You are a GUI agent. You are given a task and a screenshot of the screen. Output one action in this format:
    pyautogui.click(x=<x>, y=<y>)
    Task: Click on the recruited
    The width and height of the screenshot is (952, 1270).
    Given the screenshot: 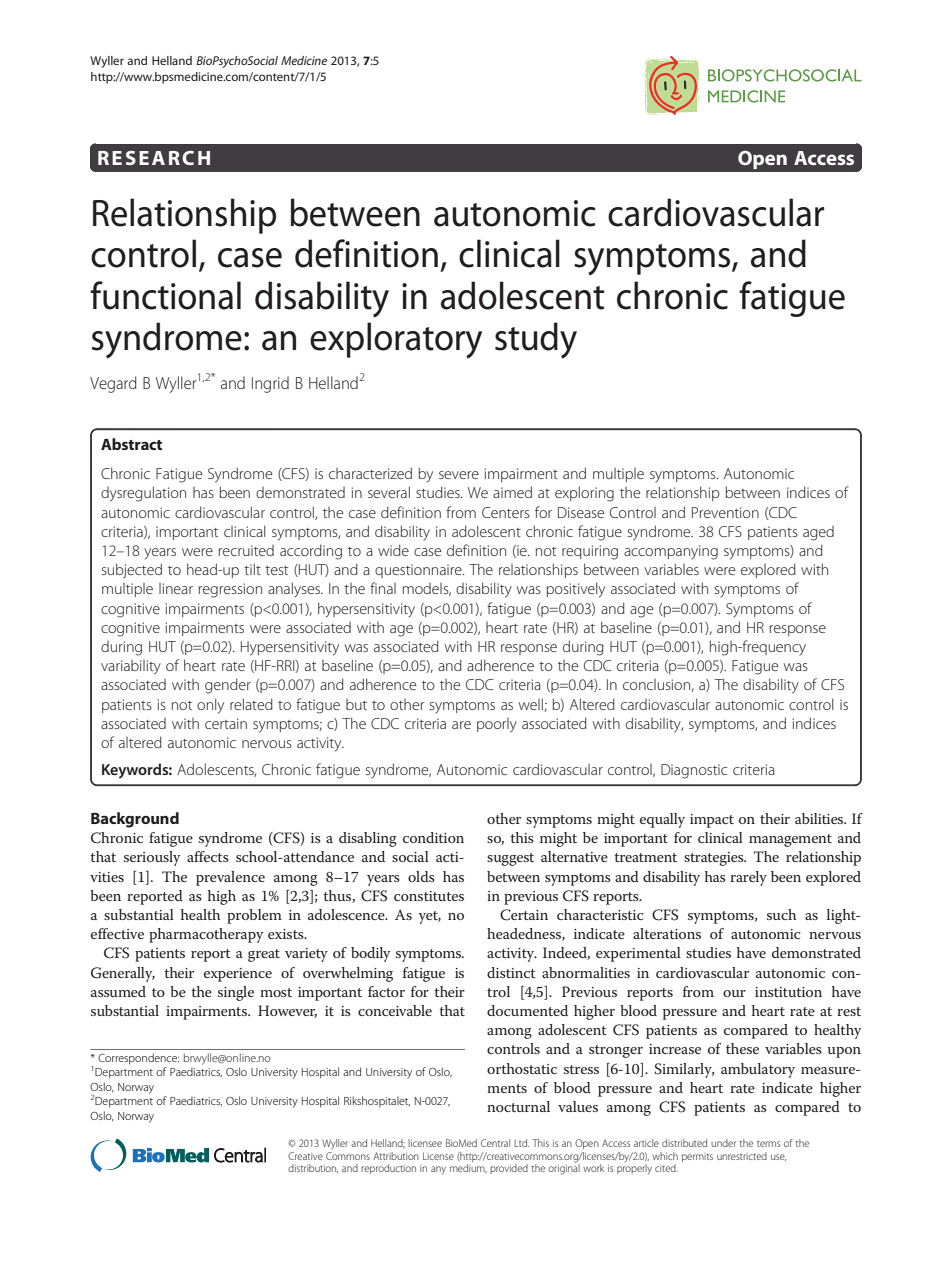 What is the action you would take?
    pyautogui.click(x=246, y=550)
